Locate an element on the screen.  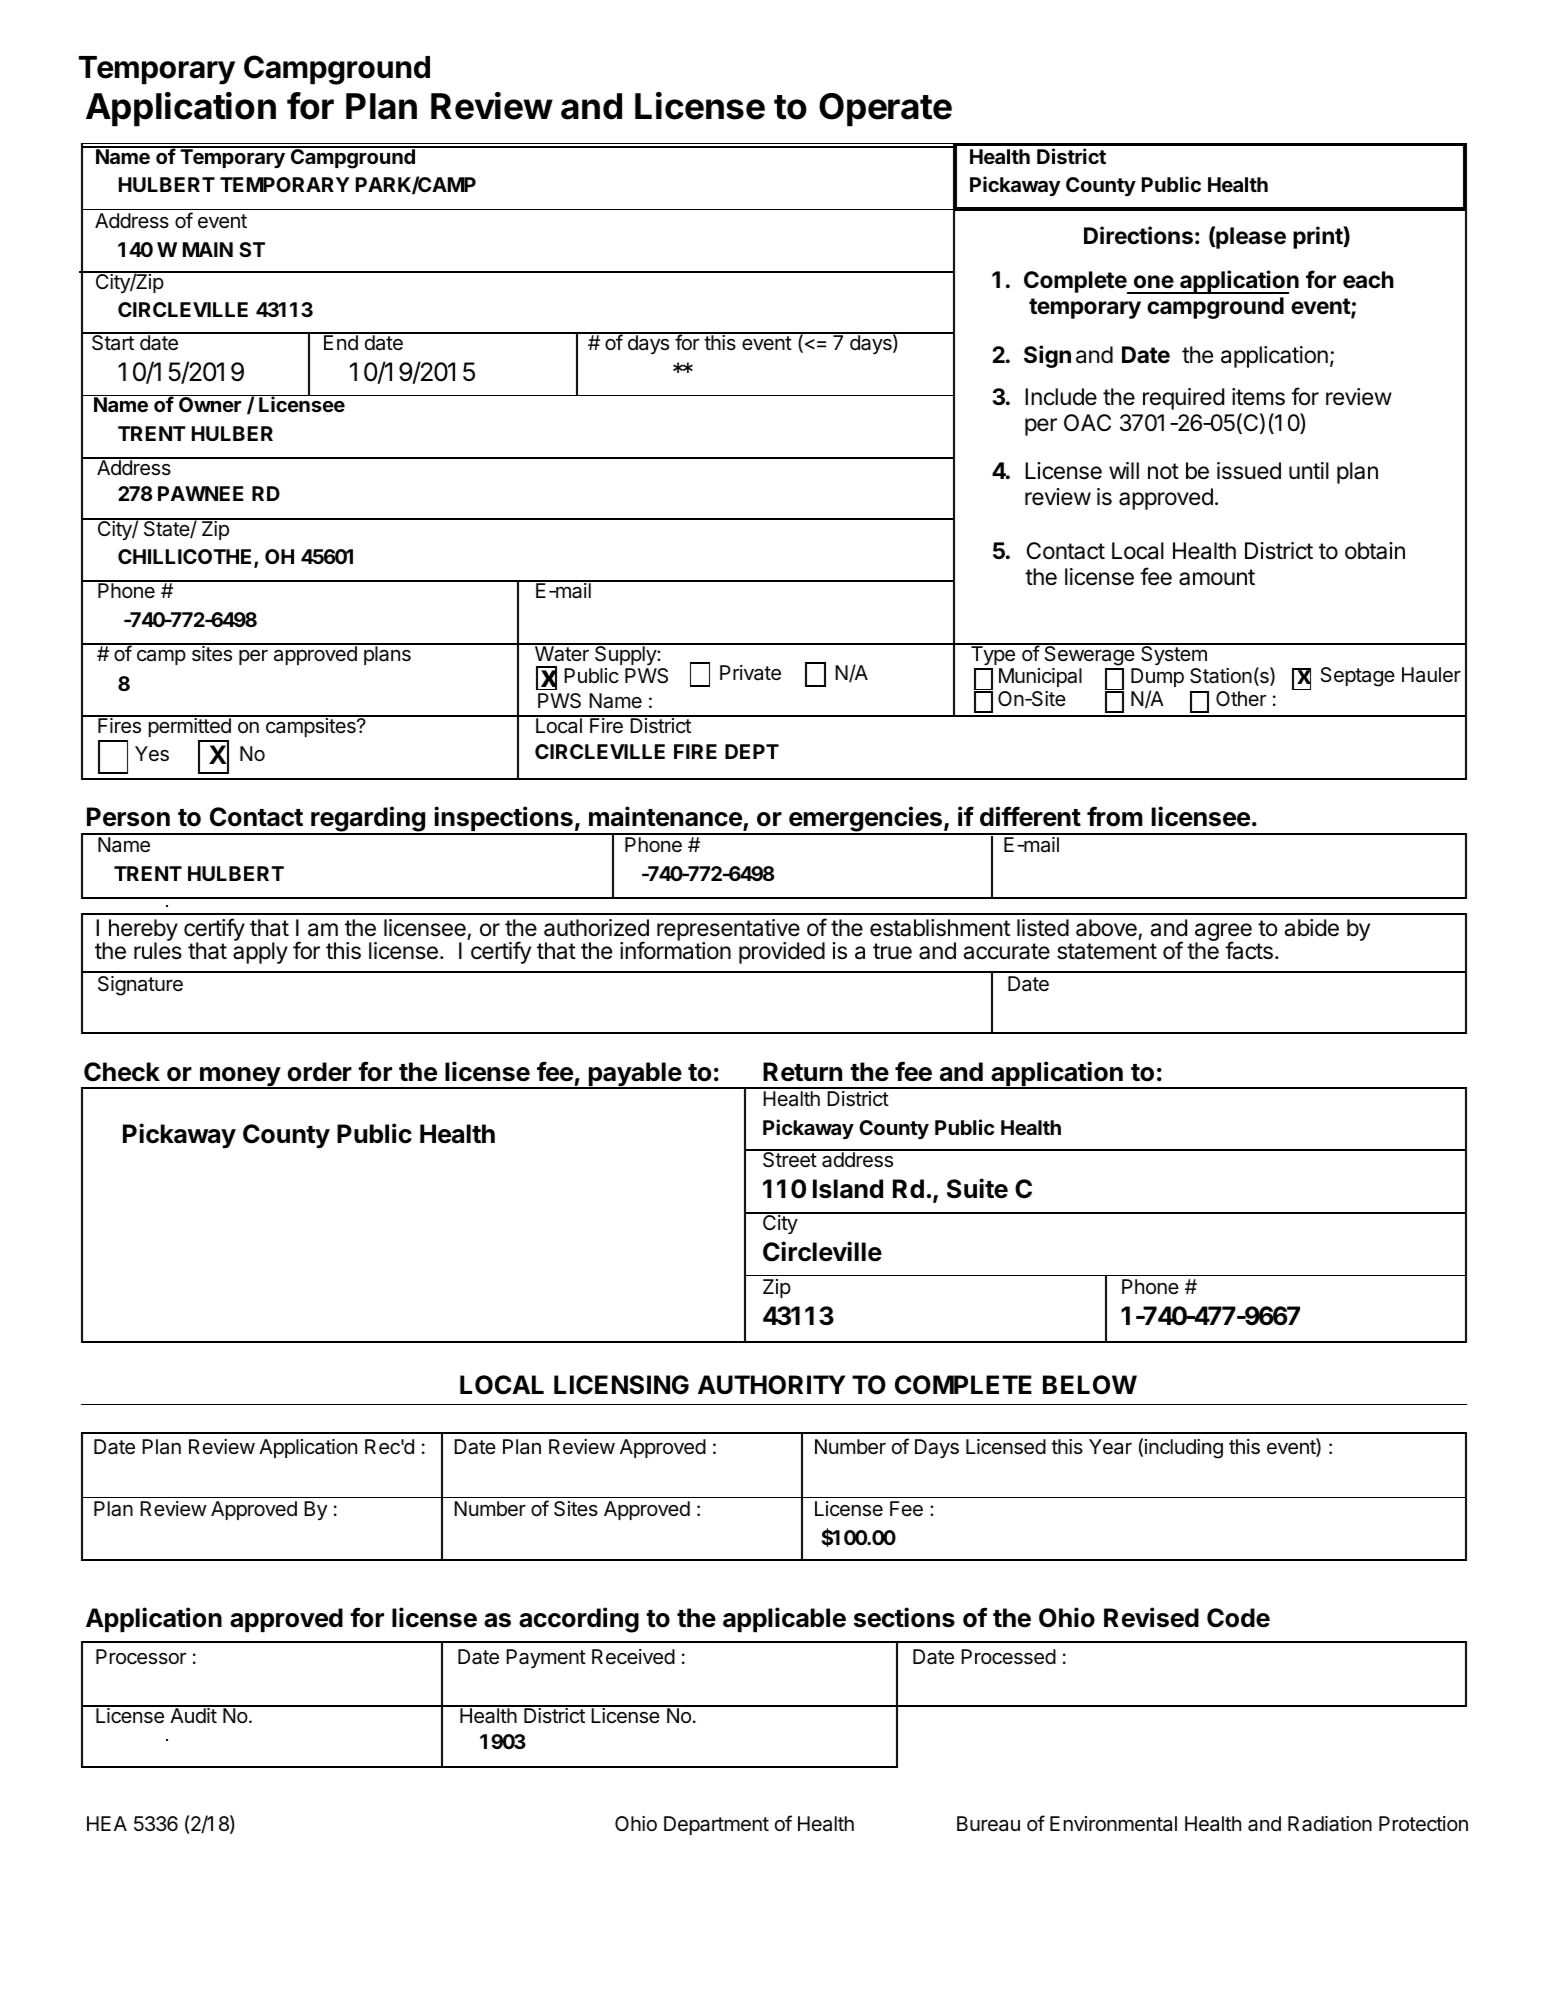
PAWNEE is located at coordinates (201, 493).
